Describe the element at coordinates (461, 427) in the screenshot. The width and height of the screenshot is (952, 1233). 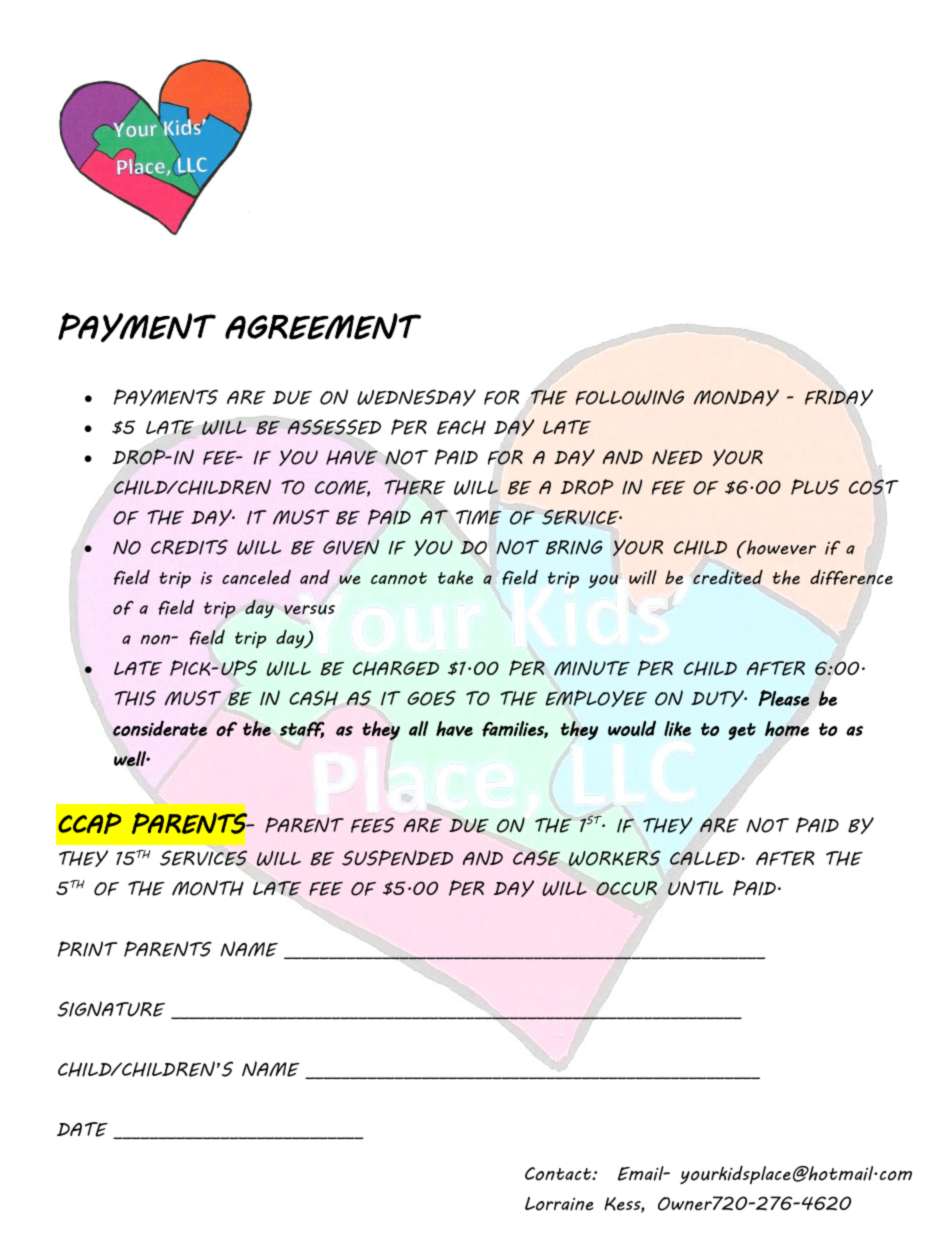
I see `EACH` at that location.
